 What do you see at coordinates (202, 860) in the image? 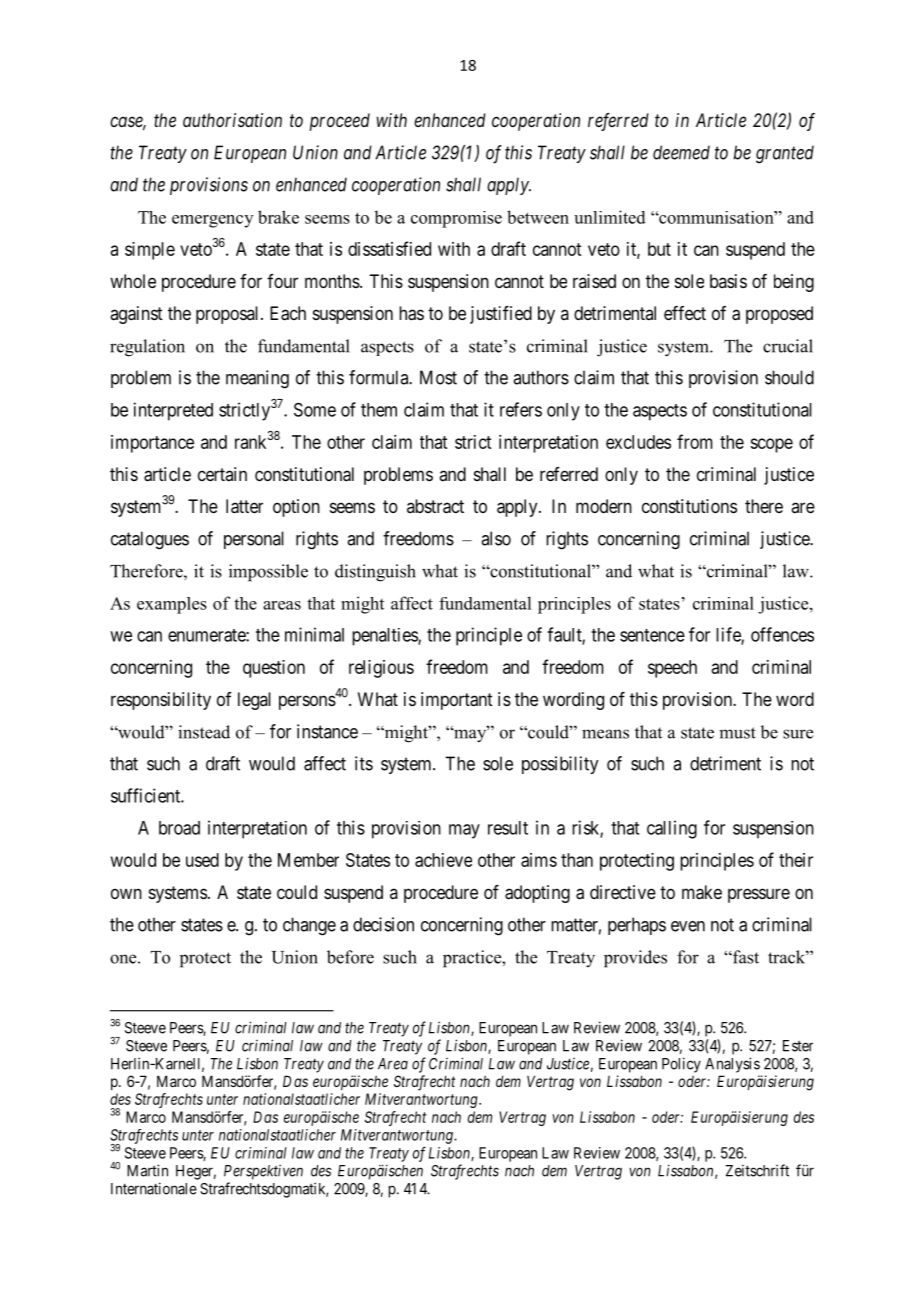
I see `used` at bounding box center [202, 860].
